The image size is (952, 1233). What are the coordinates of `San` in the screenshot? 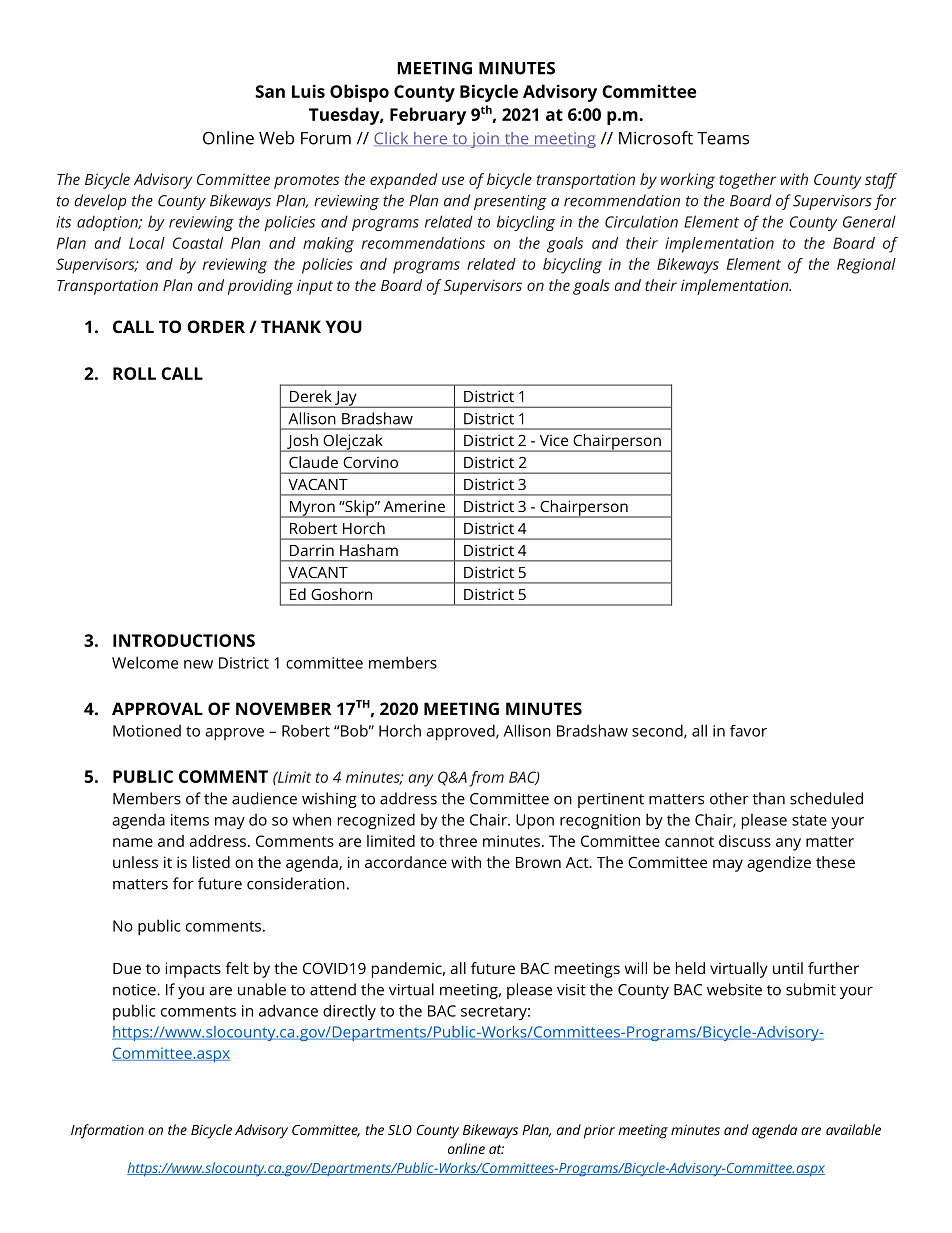 It's located at (270, 91).
